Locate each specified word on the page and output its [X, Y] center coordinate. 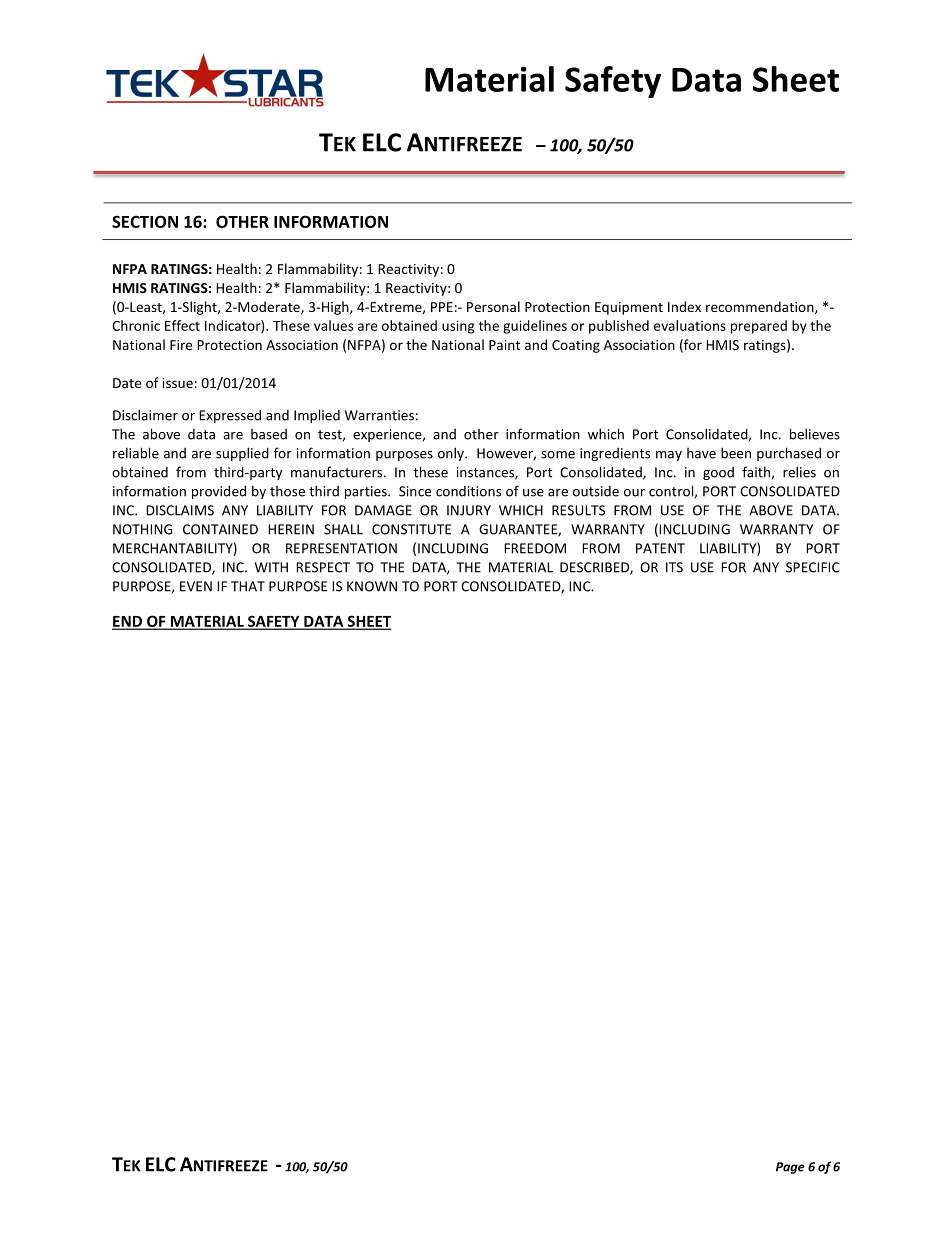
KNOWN [372, 586]
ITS [674, 567]
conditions [468, 491]
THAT [248, 586]
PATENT [660, 548]
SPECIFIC [813, 567]
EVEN [196, 586]
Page [790, 1168]
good [718, 473]
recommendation [761, 307]
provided [219, 492]
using [458, 327]
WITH [271, 567]
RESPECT [323, 567]
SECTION [145, 221]
